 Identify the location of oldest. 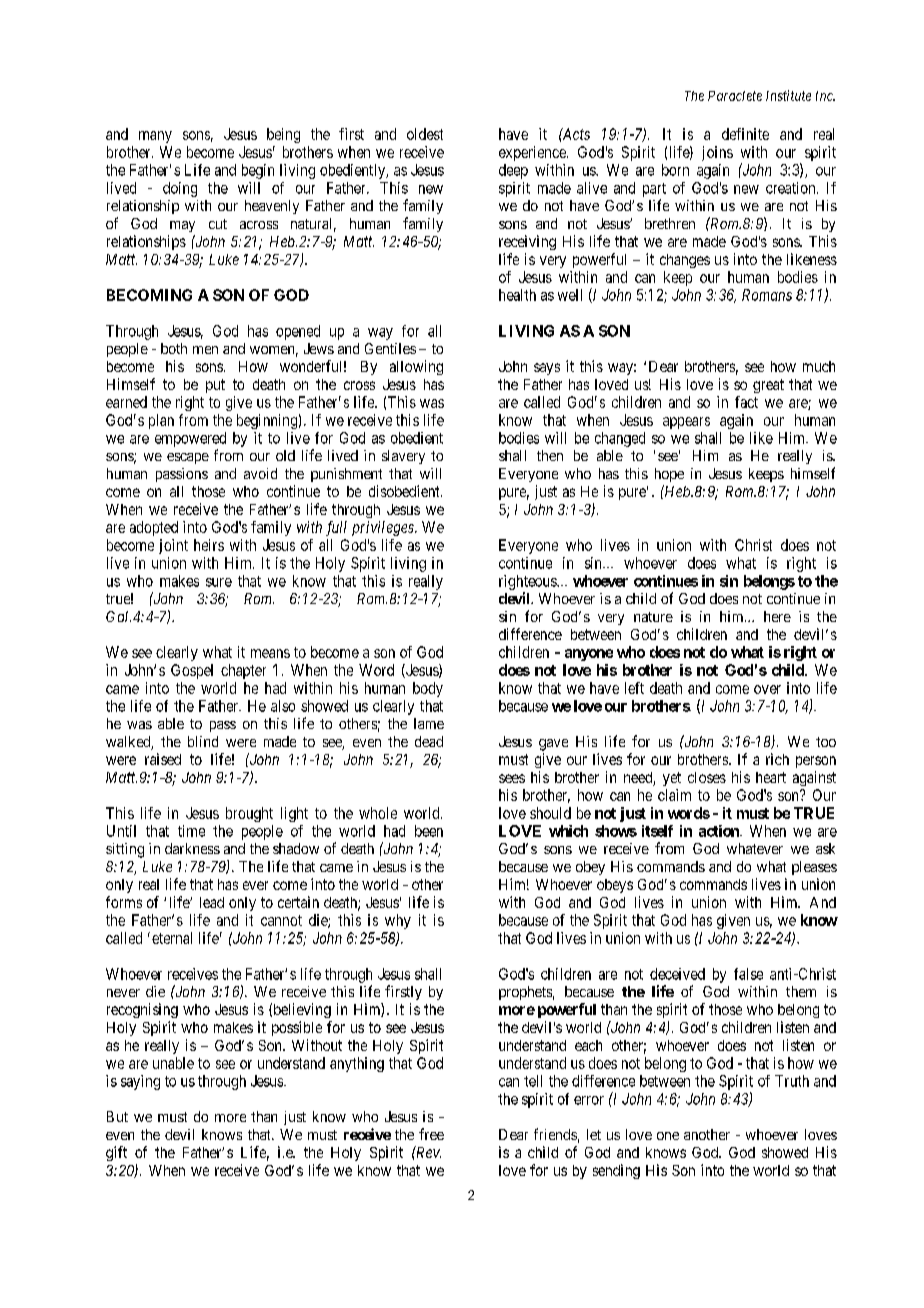
(425, 134).
